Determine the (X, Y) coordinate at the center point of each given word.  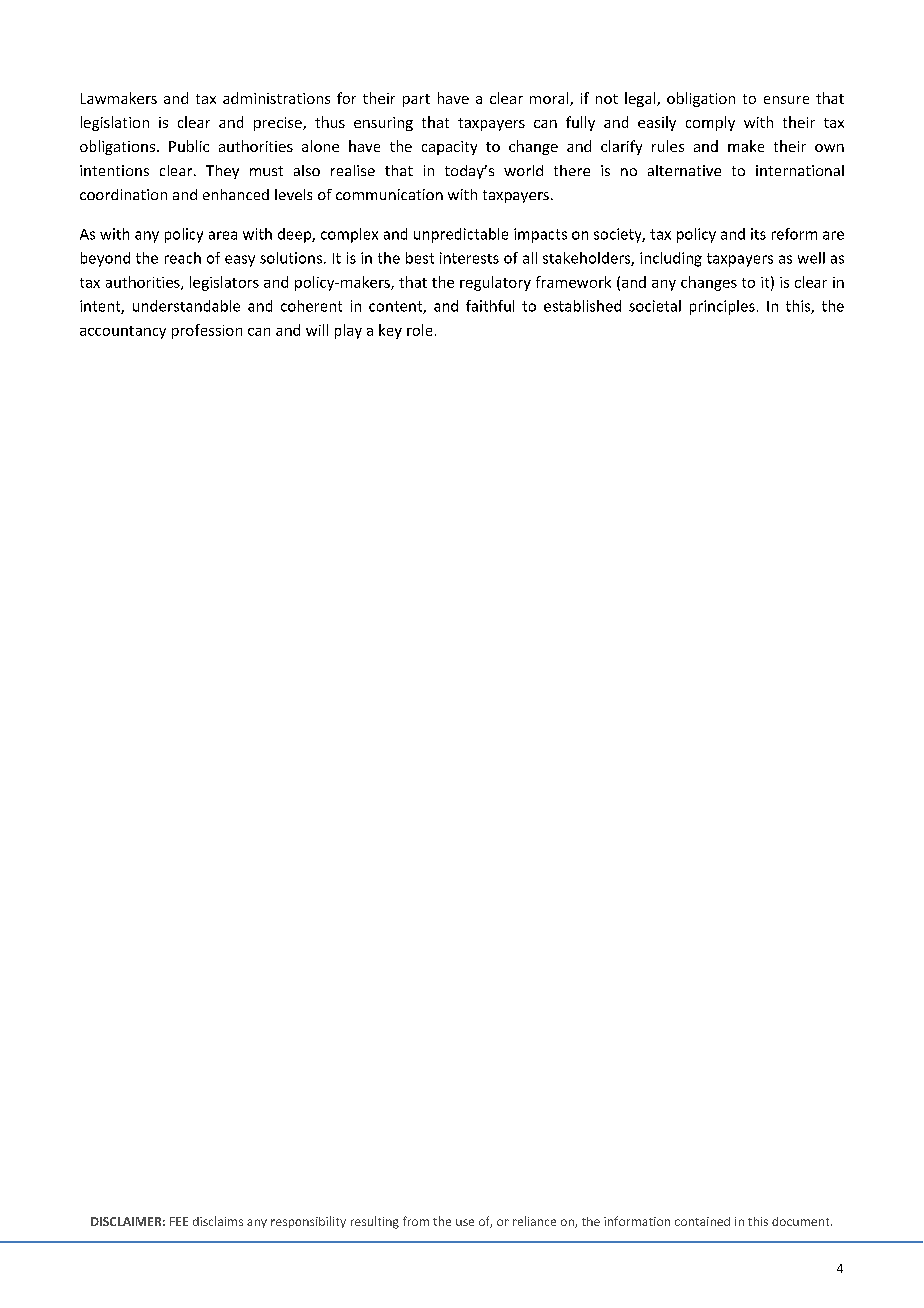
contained (702, 1221)
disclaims (218, 1221)
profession (207, 331)
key (390, 331)
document (802, 1221)
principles (722, 307)
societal (655, 306)
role (419, 330)
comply (710, 123)
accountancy (123, 332)
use (465, 1222)
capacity (449, 148)
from (416, 1221)
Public (189, 146)
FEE (179, 1221)
